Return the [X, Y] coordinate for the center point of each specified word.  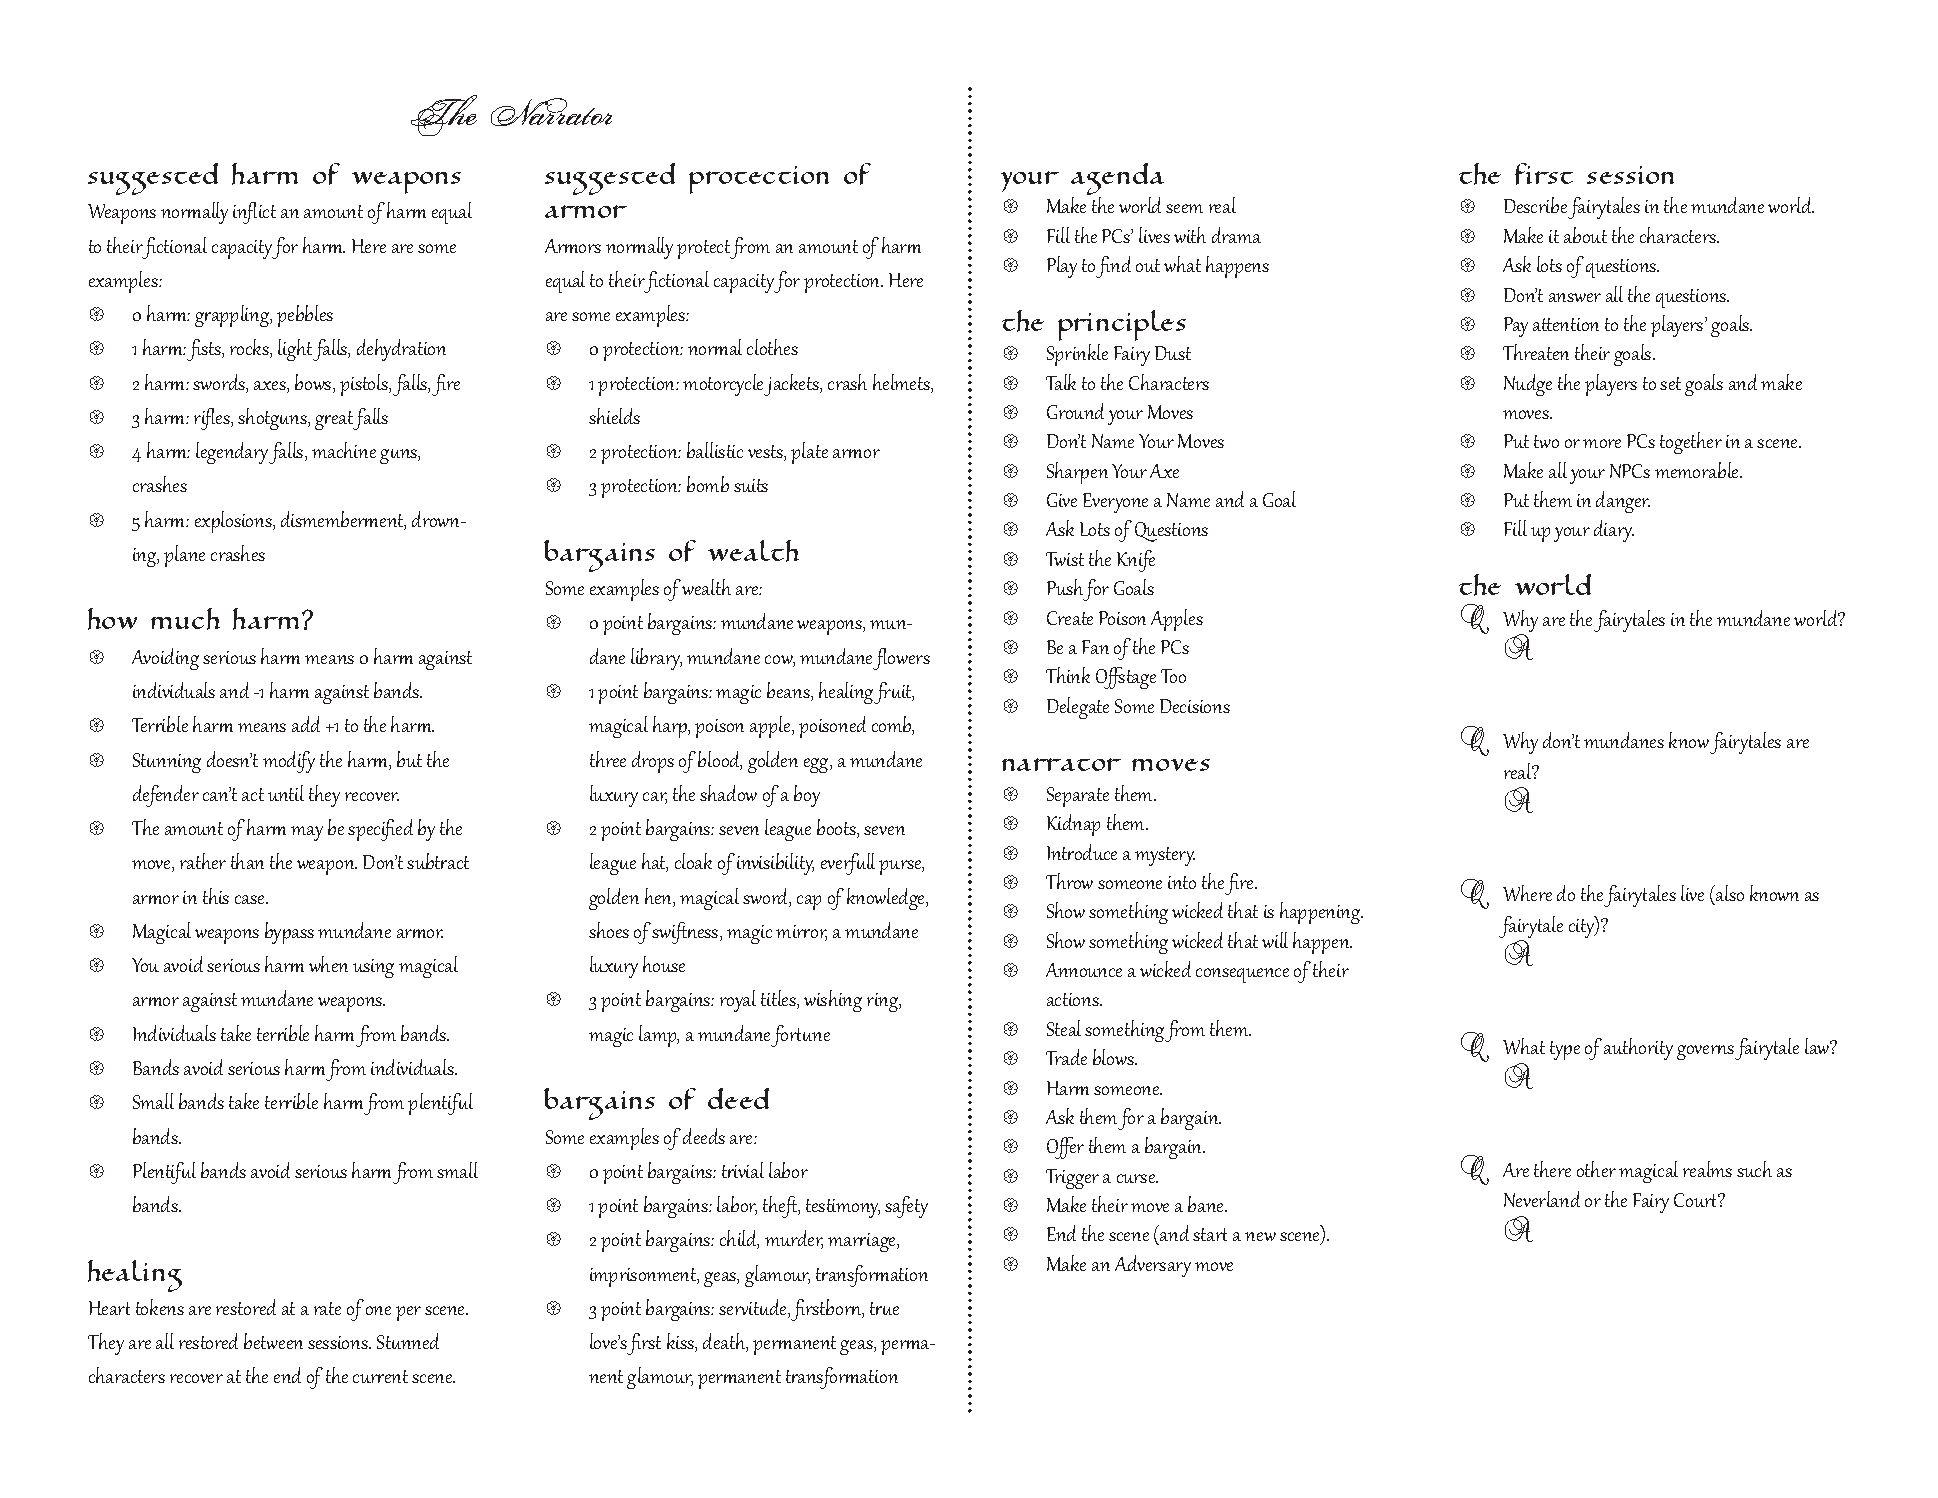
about [1585, 235]
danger [1623, 502]
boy [807, 796]
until [286, 793]
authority [1638, 1049]
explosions [234, 522]
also [1729, 893]
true [884, 1308]
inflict [254, 213]
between [273, 1341]
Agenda [1117, 180]
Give [1062, 500]
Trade [1066, 1057]
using [373, 968]
